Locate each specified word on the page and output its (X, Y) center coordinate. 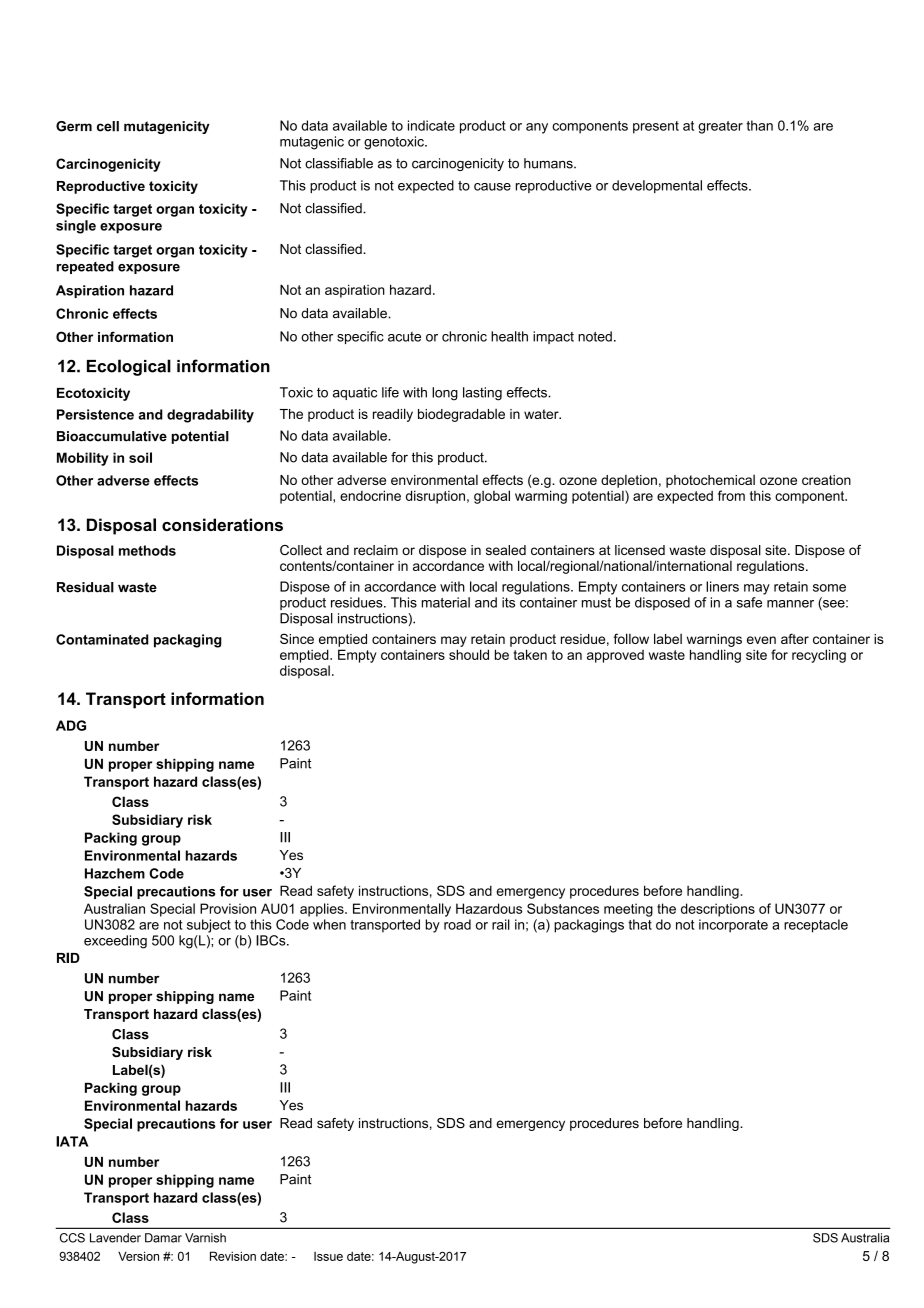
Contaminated (102, 639)
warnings (714, 640)
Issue (328, 1256)
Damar (163, 1238)
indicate (431, 125)
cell (108, 126)
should (469, 654)
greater (720, 127)
